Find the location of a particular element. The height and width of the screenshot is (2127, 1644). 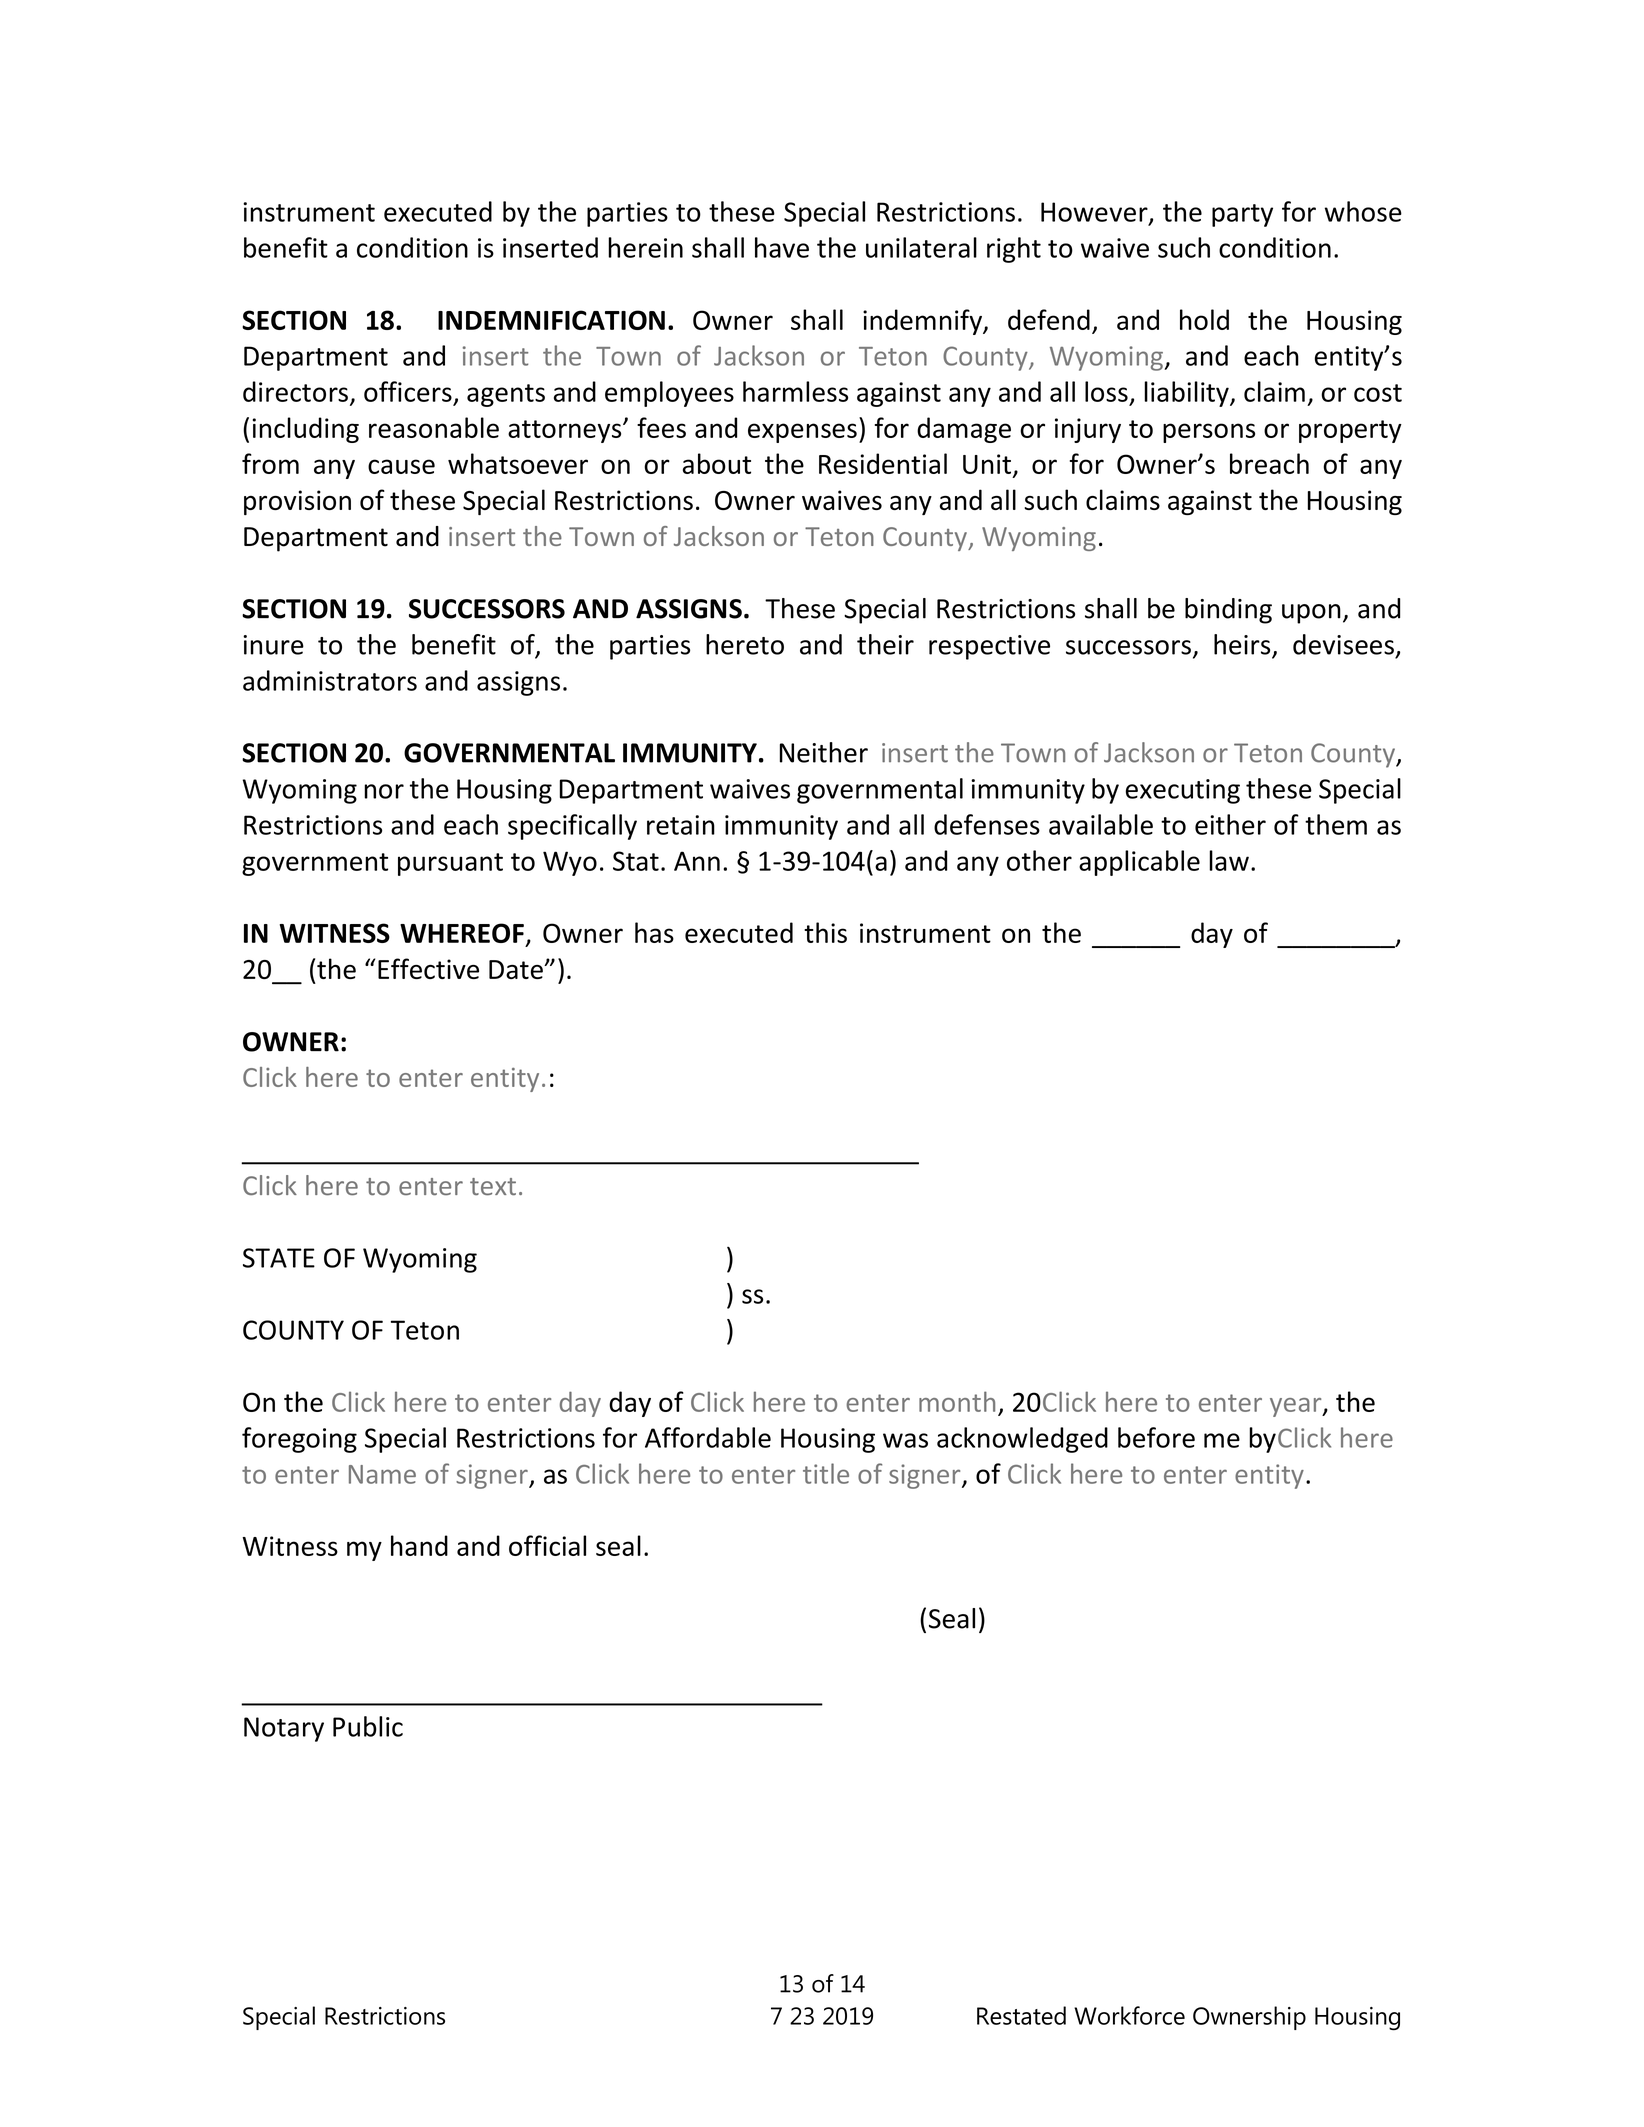

Name is located at coordinates (382, 1474).
